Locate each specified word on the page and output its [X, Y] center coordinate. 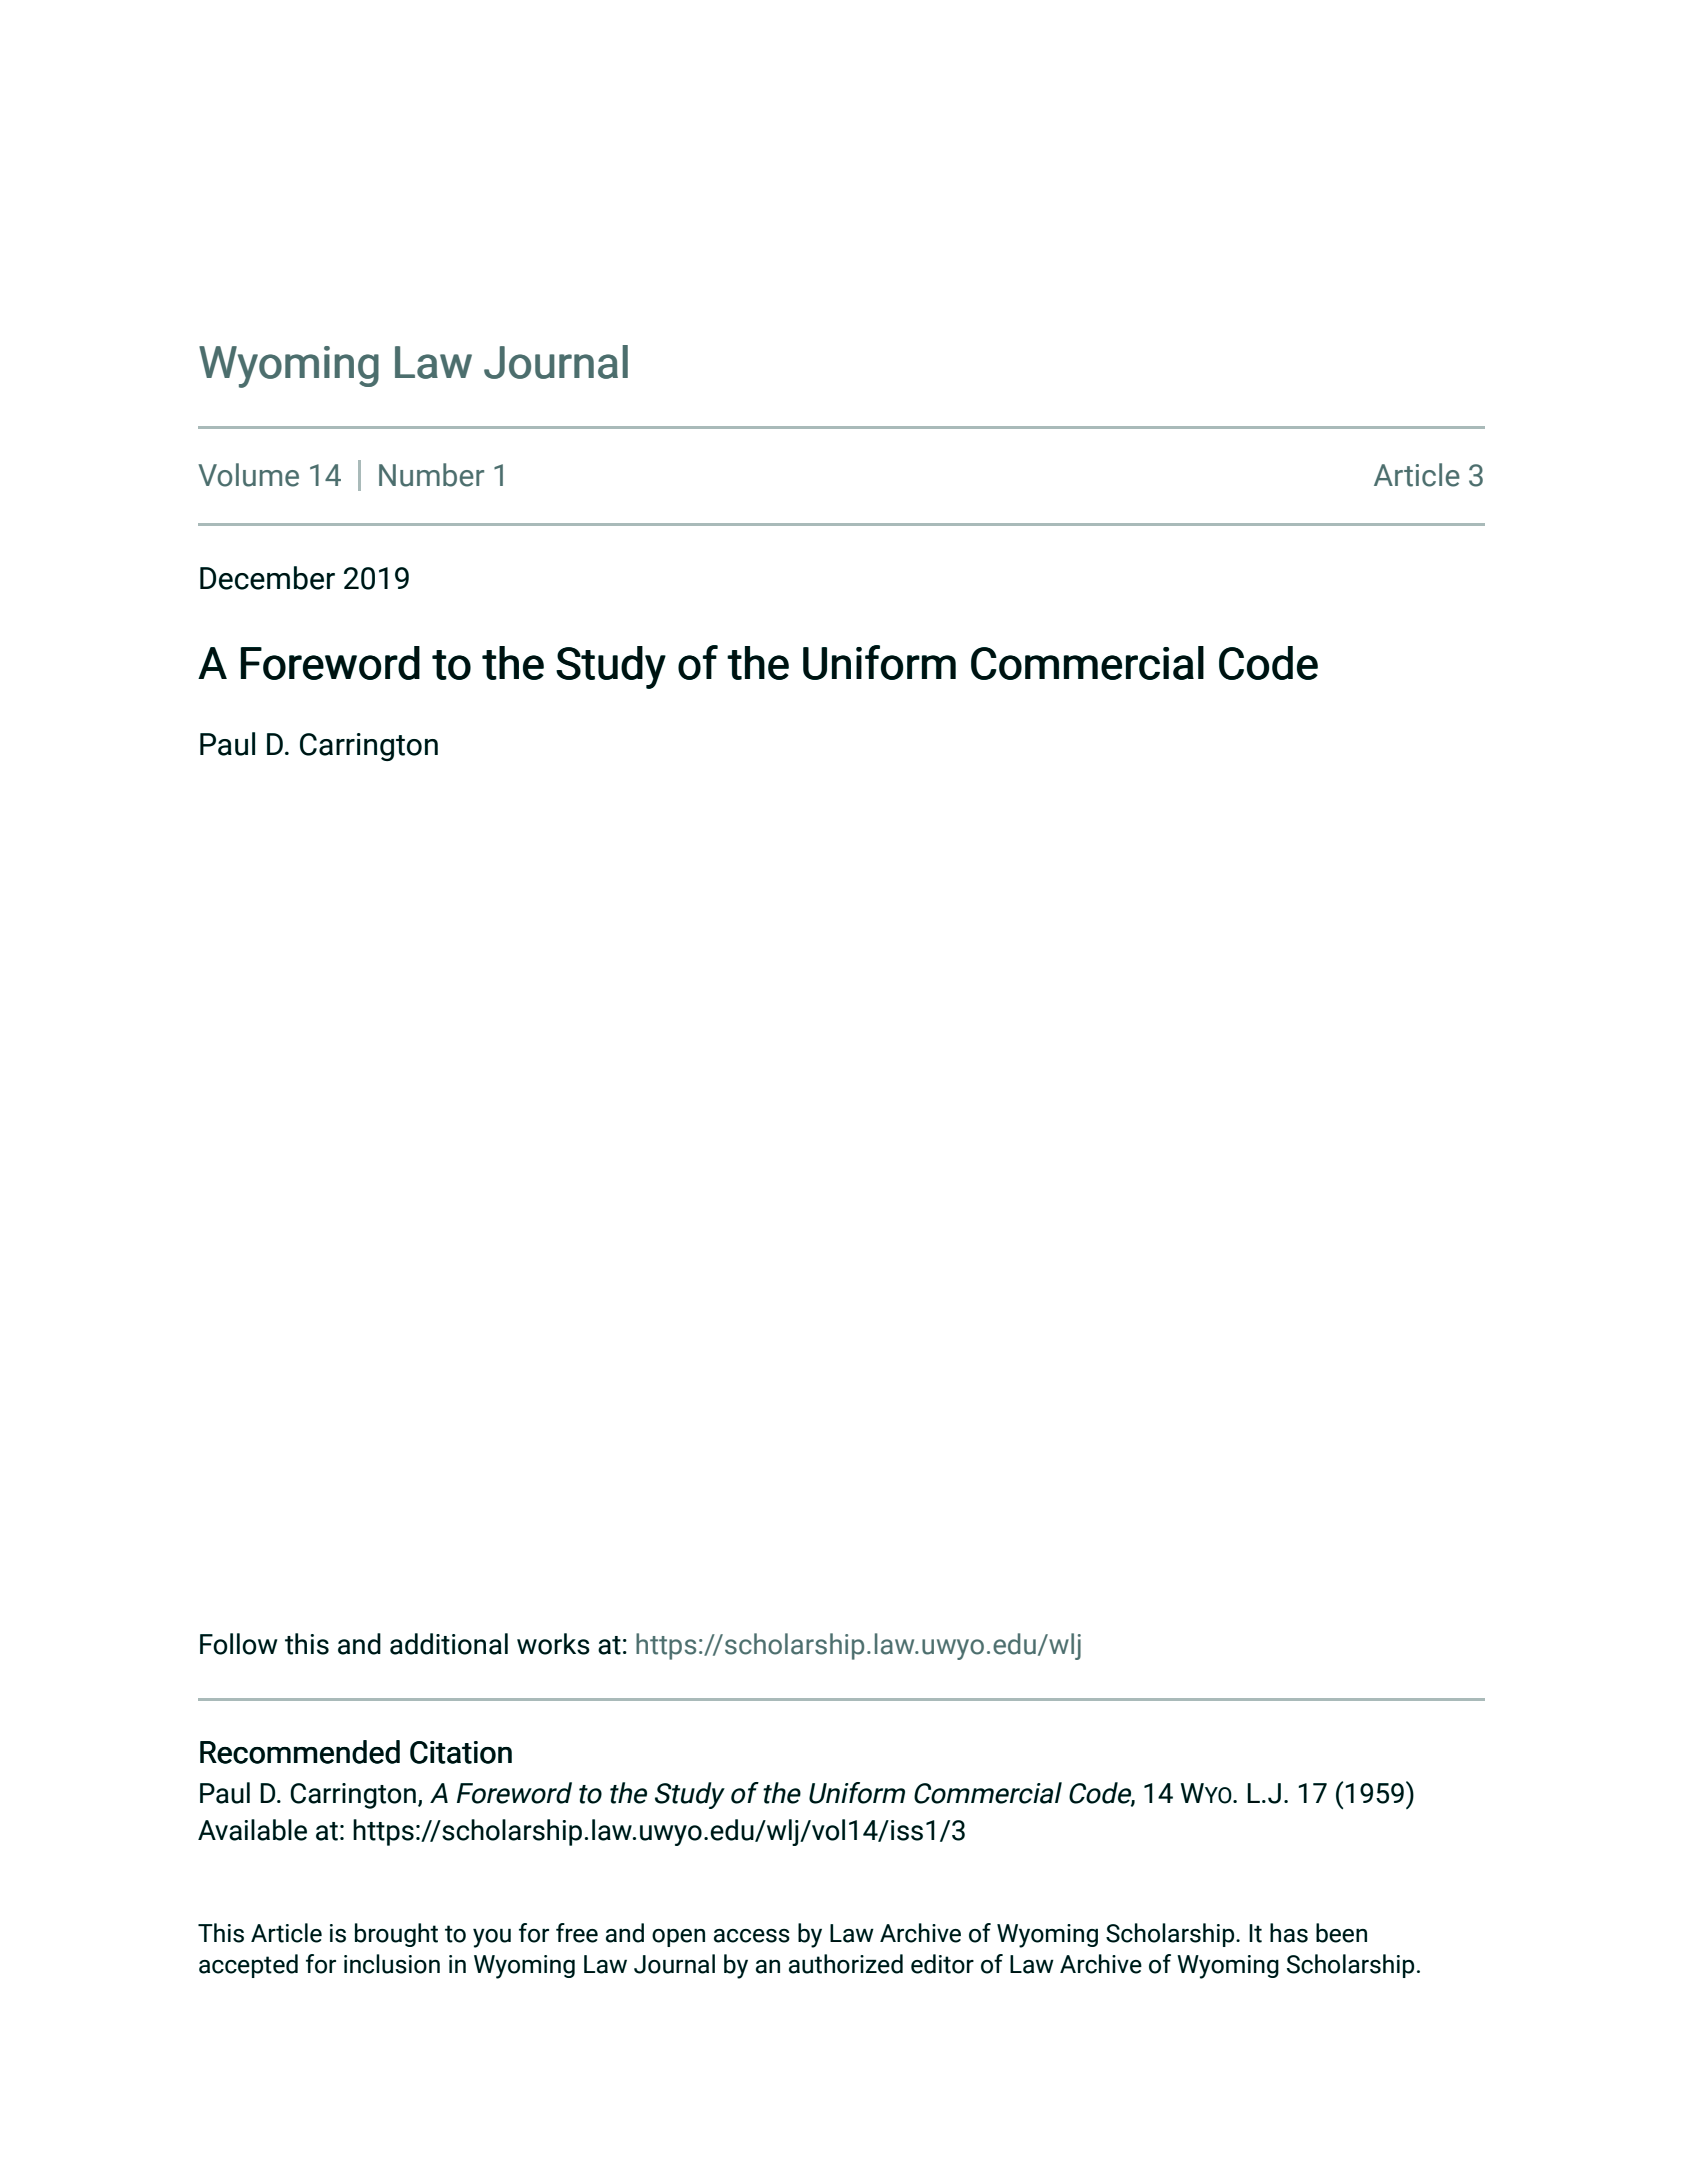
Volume [248, 475]
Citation [461, 1752]
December [267, 578]
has [1289, 1933]
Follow [239, 1644]
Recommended [300, 1752]
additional [449, 1644]
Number [431, 475]
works [553, 1644]
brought [396, 1935]
